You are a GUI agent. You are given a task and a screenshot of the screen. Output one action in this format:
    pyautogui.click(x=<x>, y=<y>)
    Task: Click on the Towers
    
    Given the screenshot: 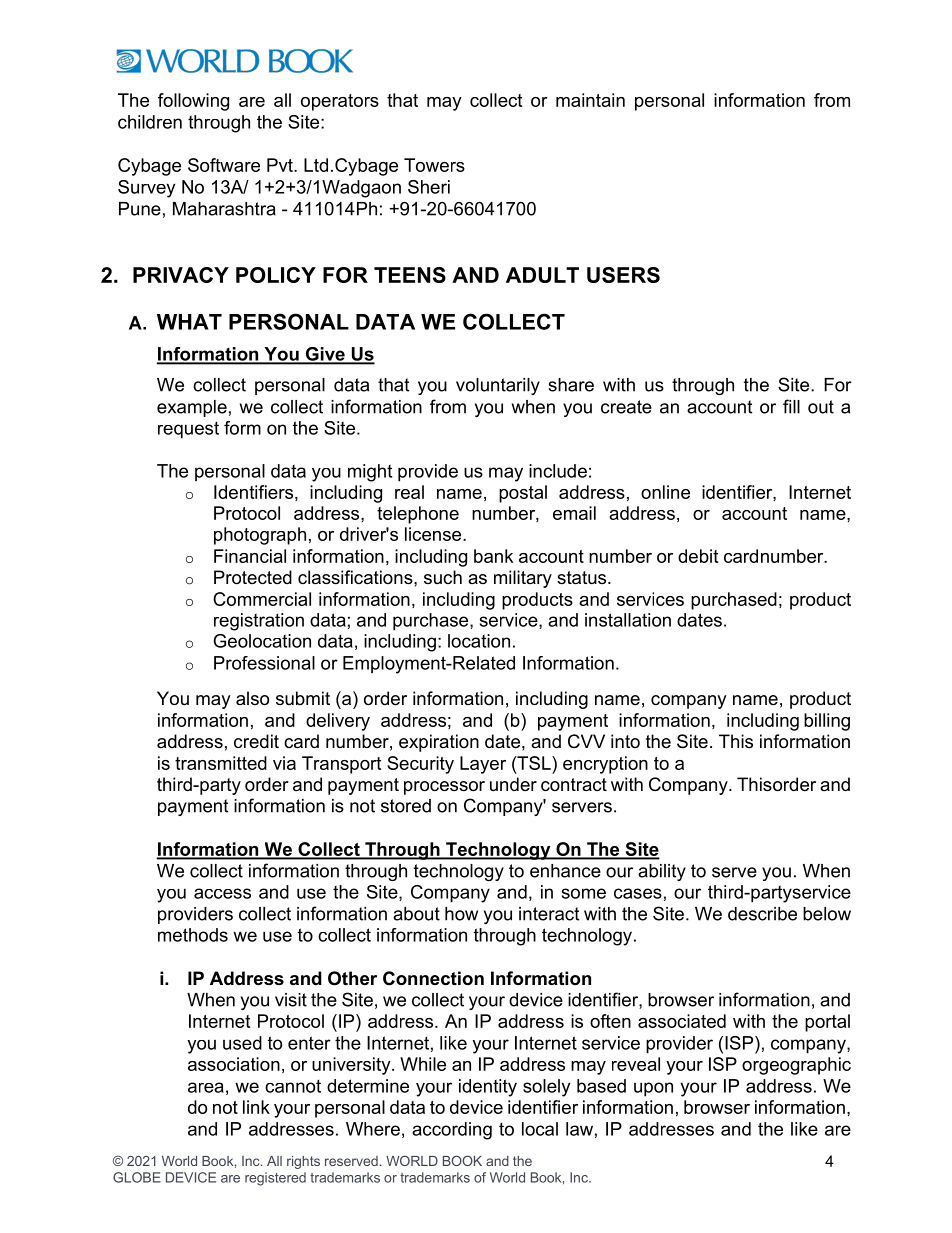 What is the action you would take?
    pyautogui.click(x=434, y=165)
